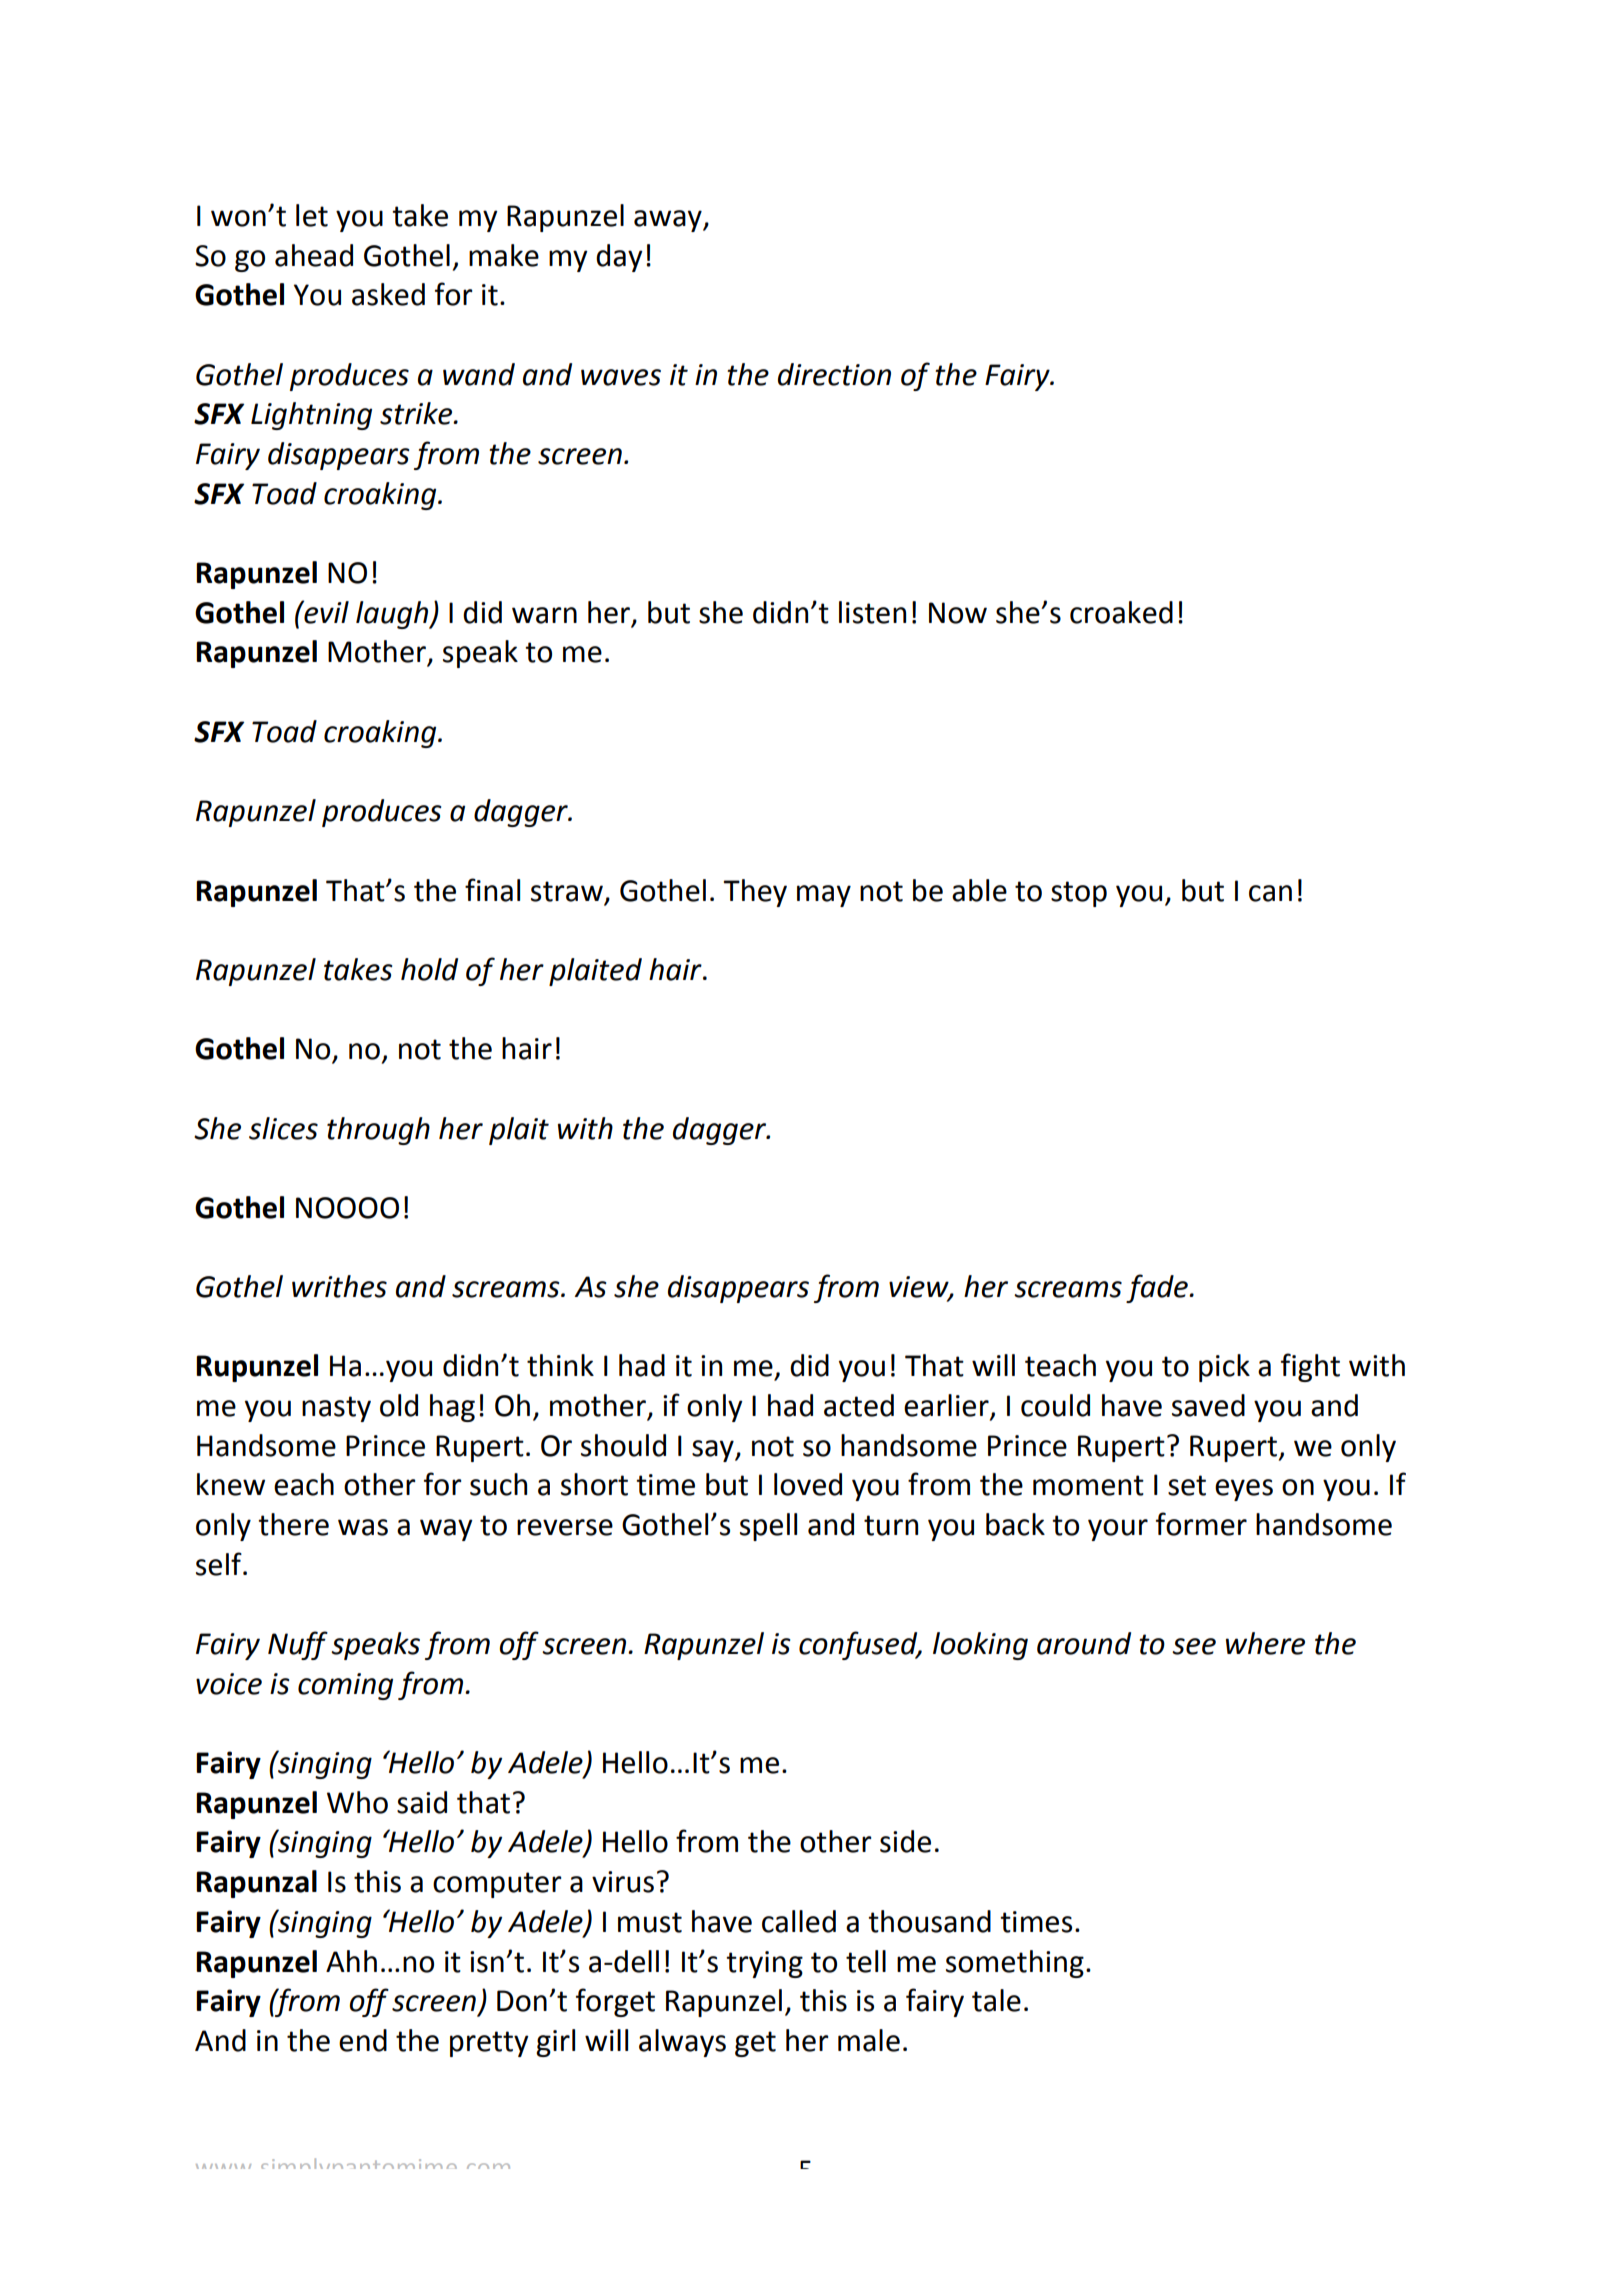 The height and width of the document is (2280, 1611). Describe the element at coordinates (378, 1131) in the document. I see `through` at that location.
